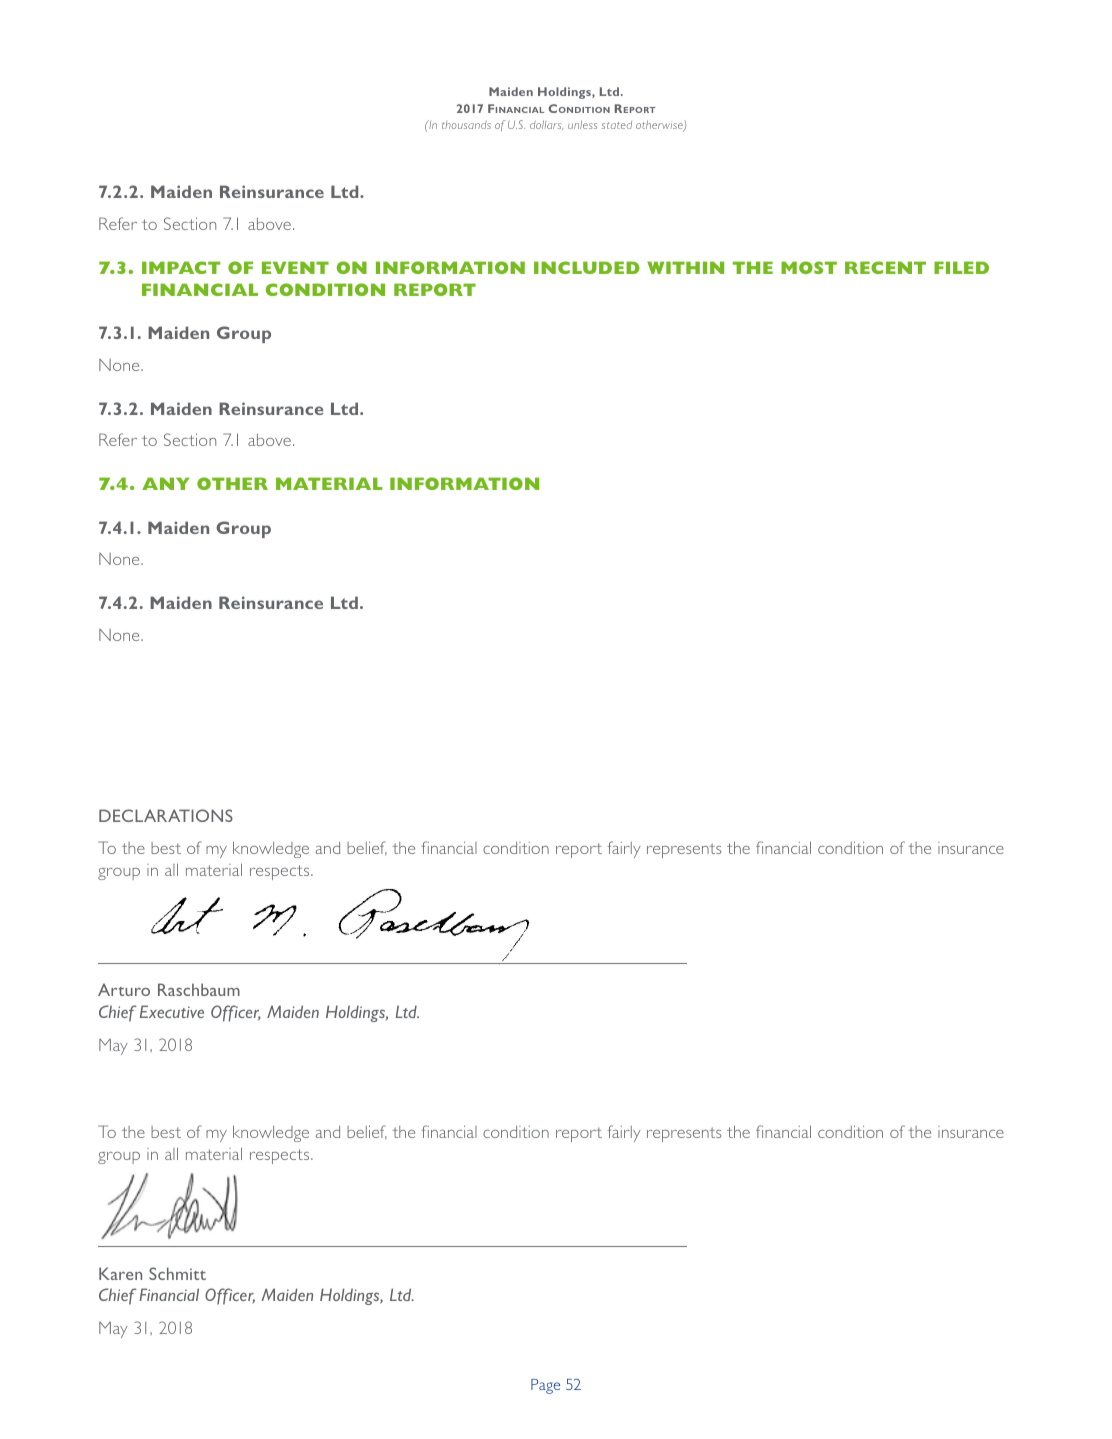 This image has width=1112, height=1439. I want to click on MOST, so click(809, 267).
